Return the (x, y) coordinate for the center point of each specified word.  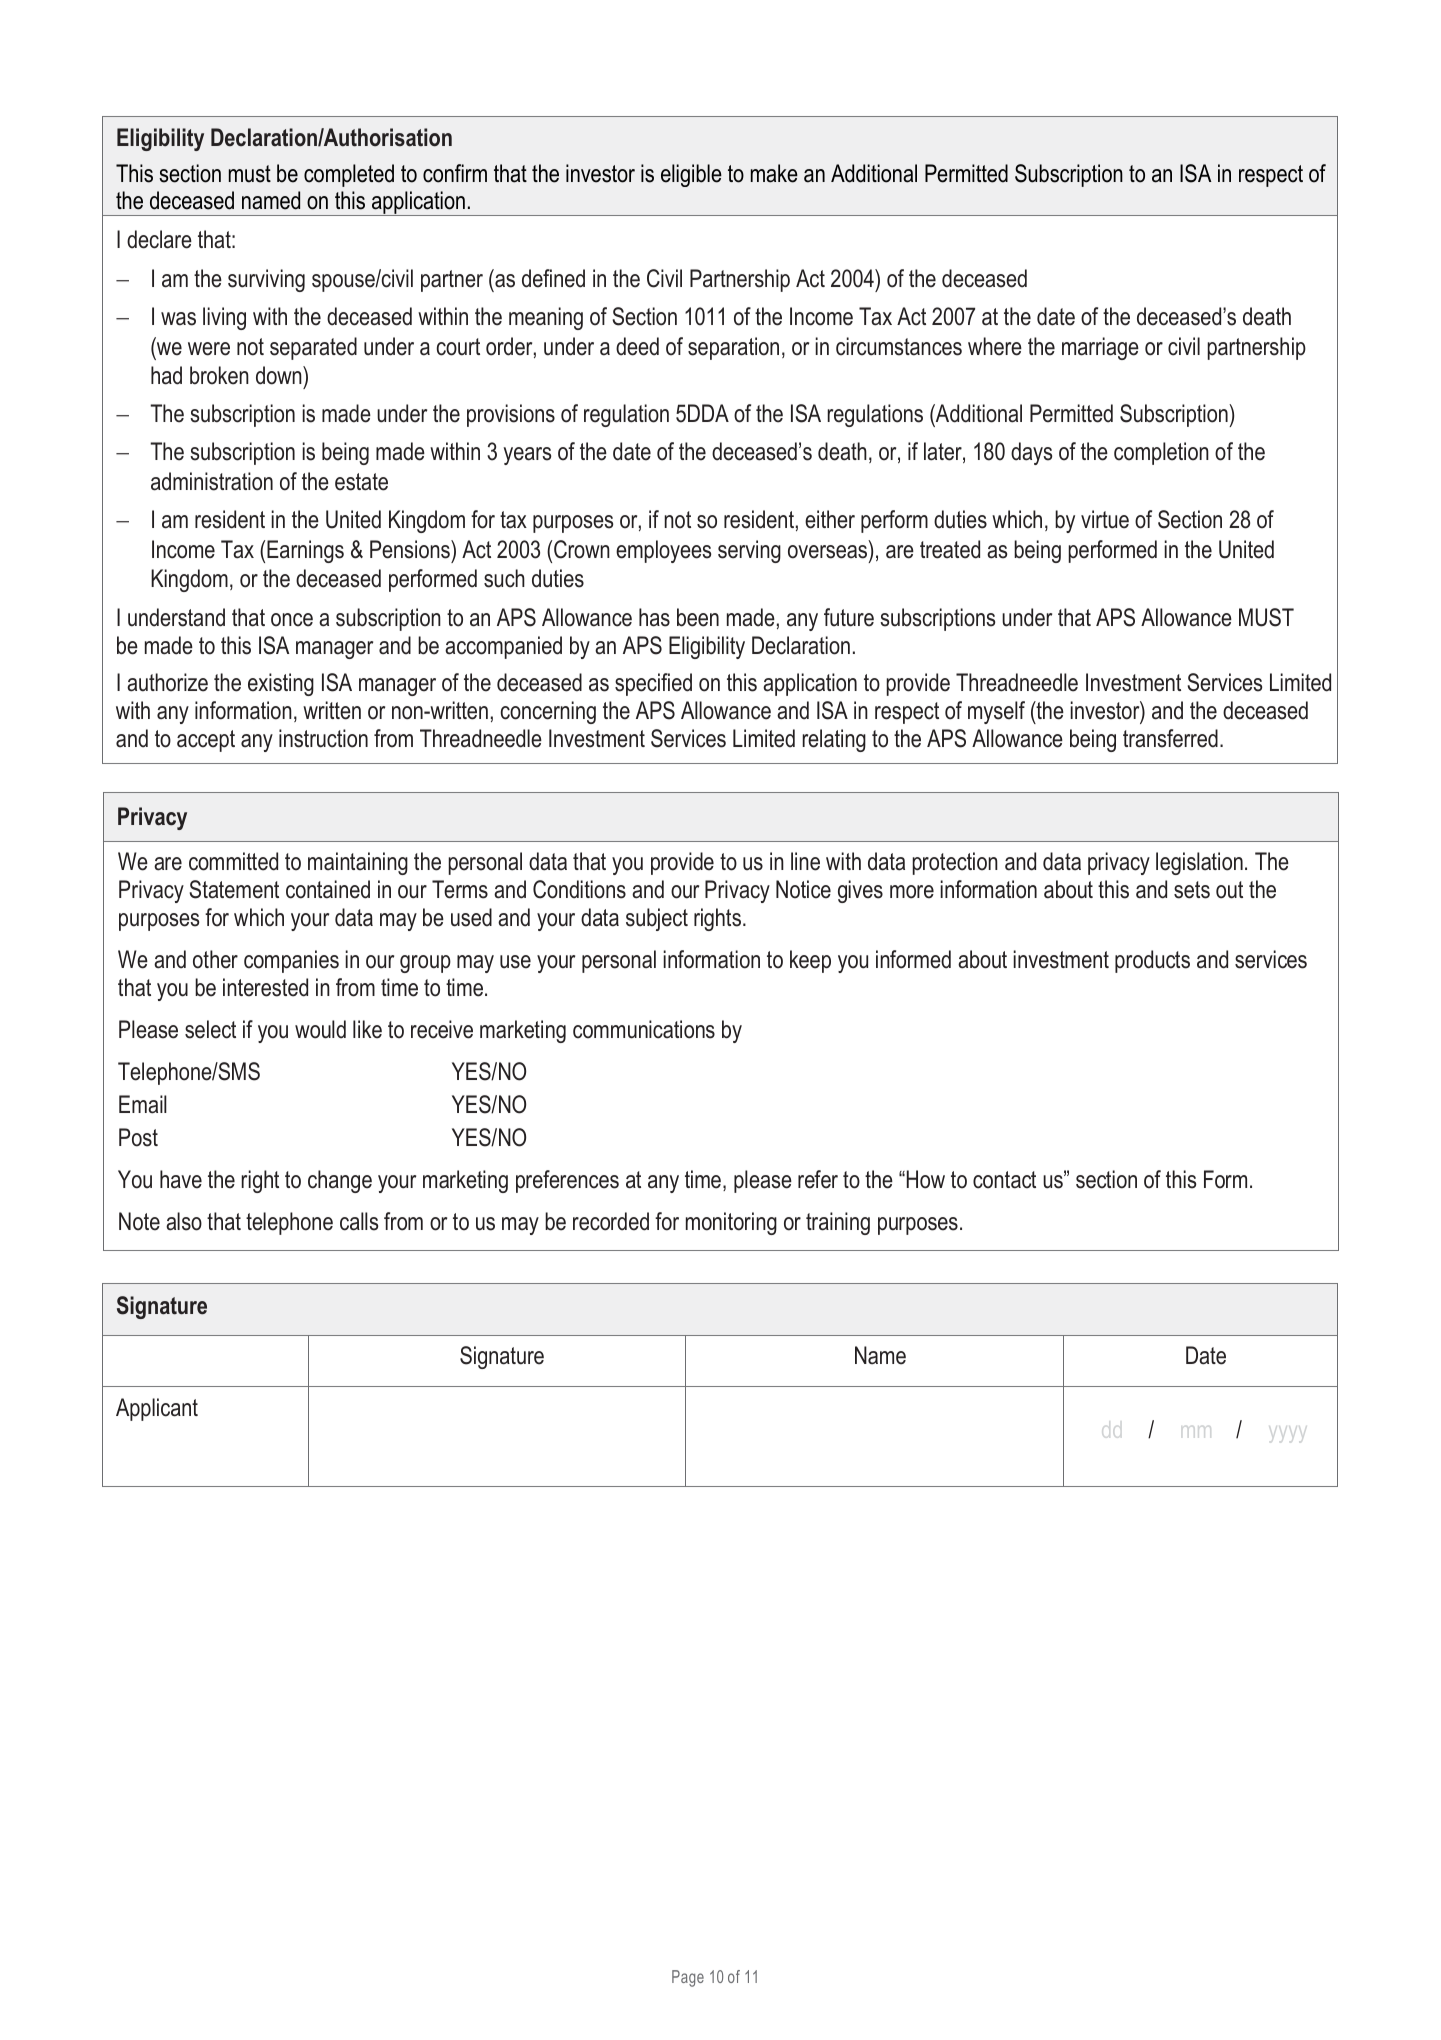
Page (688, 1978)
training (838, 1223)
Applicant (157, 1409)
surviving (266, 280)
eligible (691, 175)
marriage (1100, 348)
